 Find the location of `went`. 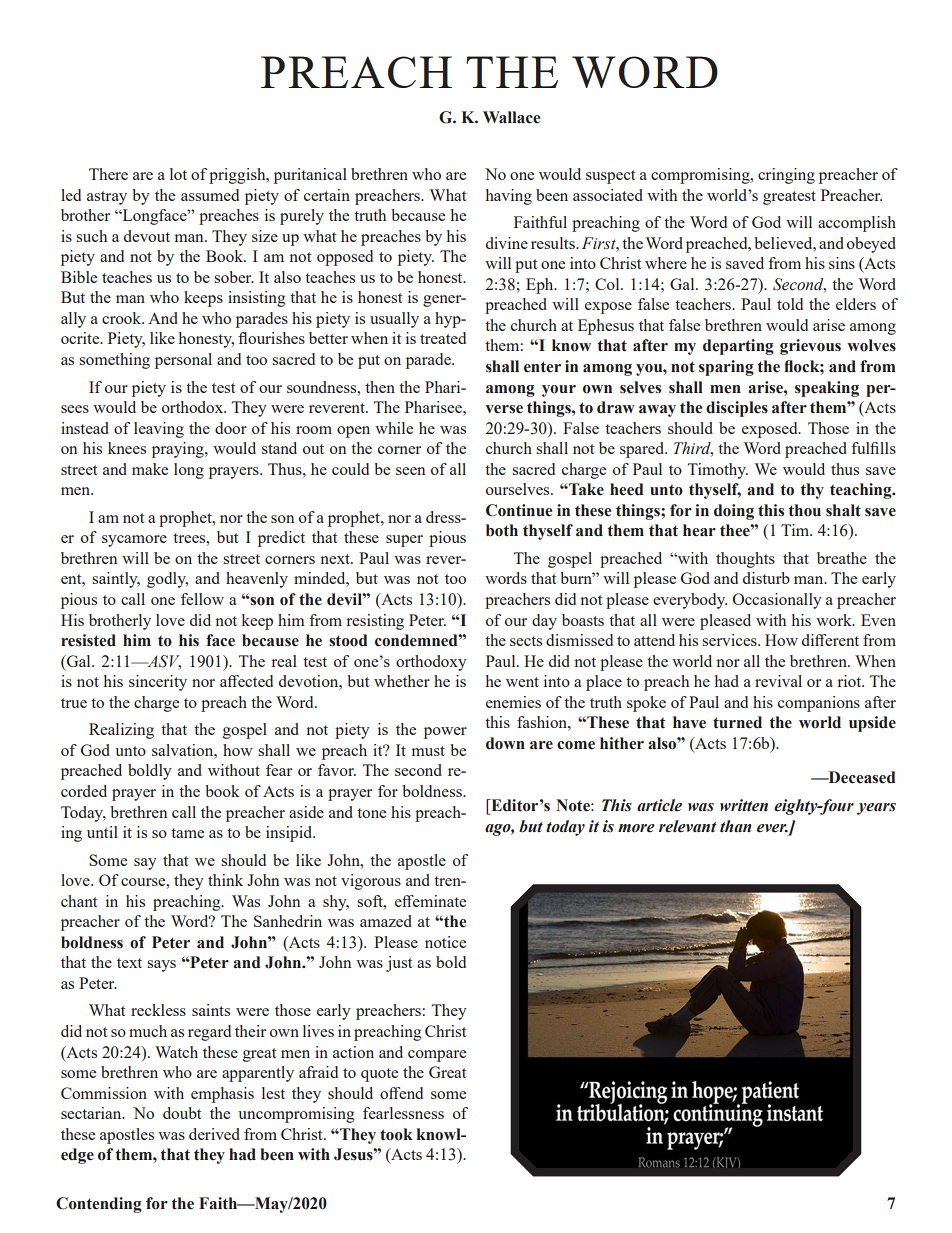

went is located at coordinates (522, 682).
